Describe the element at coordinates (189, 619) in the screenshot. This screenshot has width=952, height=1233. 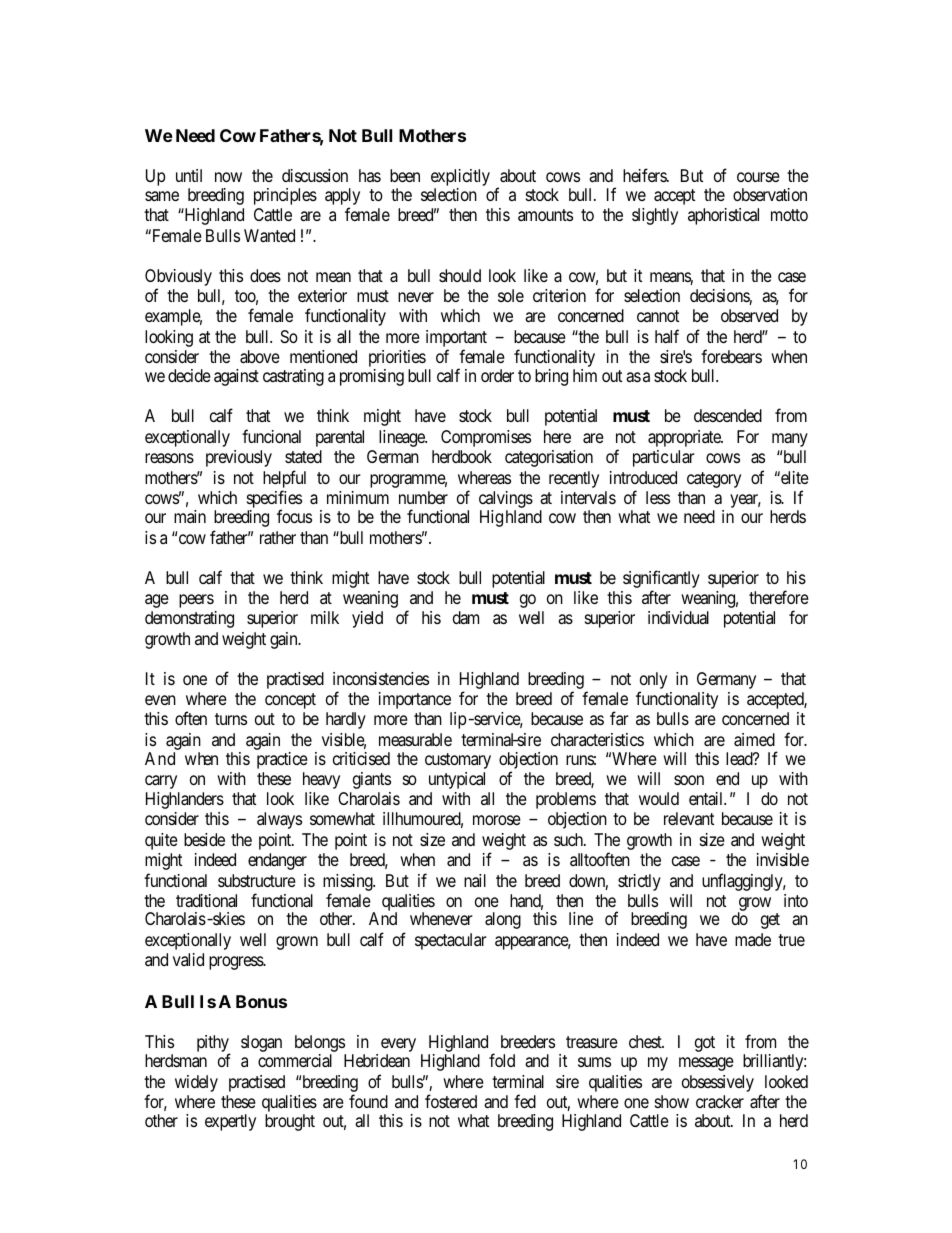
I see `demonstrating` at that location.
